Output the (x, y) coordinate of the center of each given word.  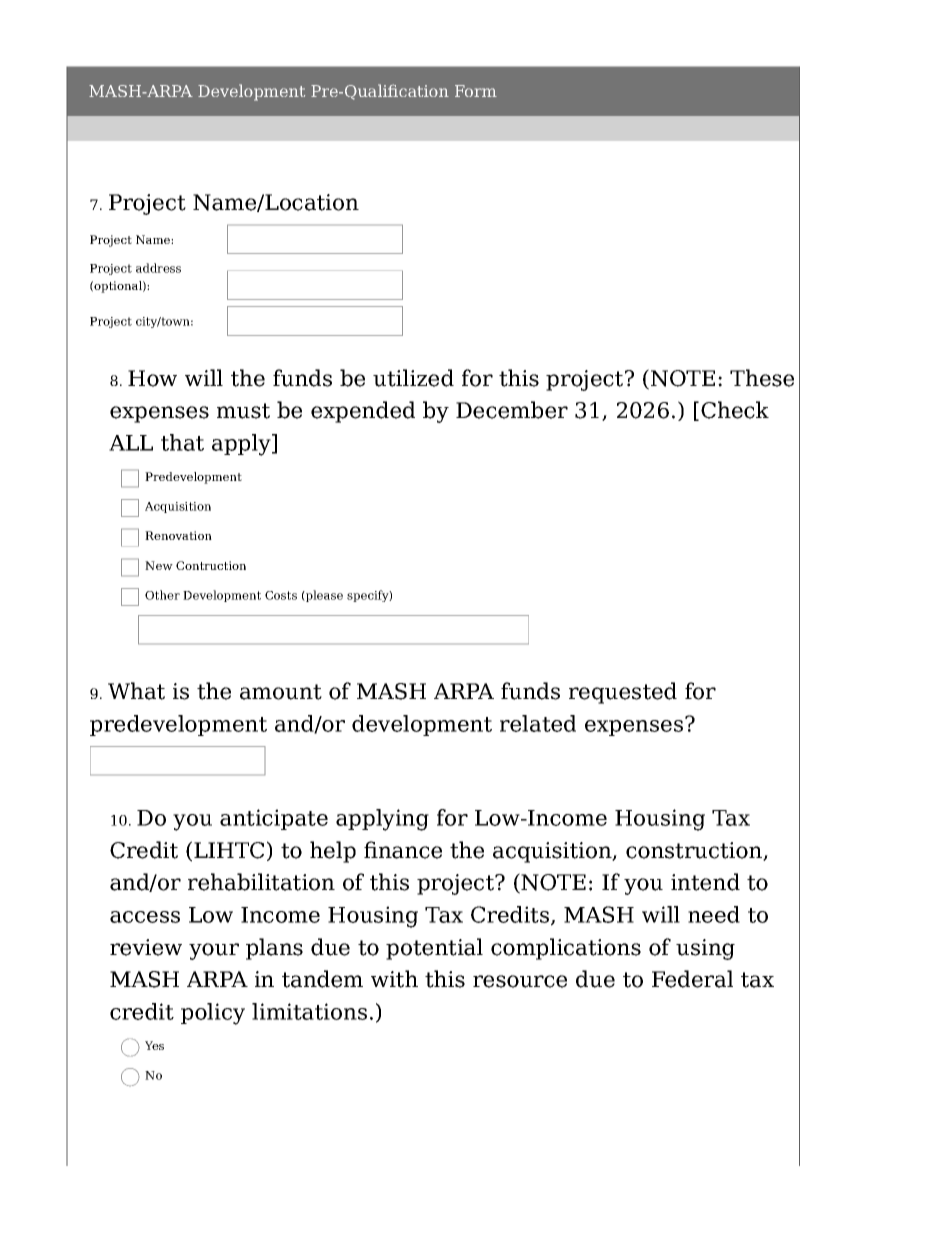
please (323, 596)
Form (476, 91)
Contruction (211, 565)
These (762, 378)
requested (623, 693)
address (158, 268)
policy (213, 1014)
